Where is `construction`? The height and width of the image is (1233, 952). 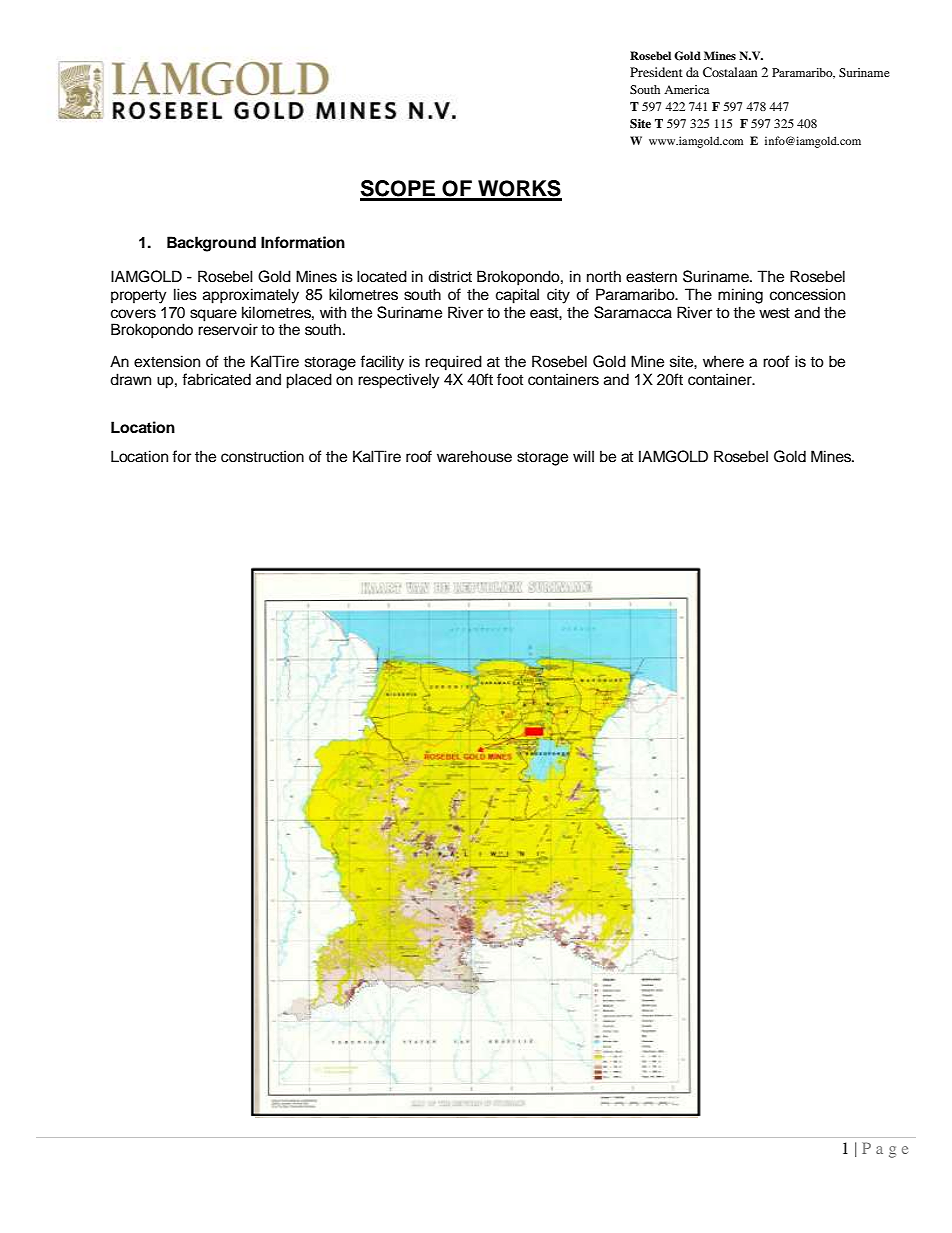
construction is located at coordinates (262, 456).
